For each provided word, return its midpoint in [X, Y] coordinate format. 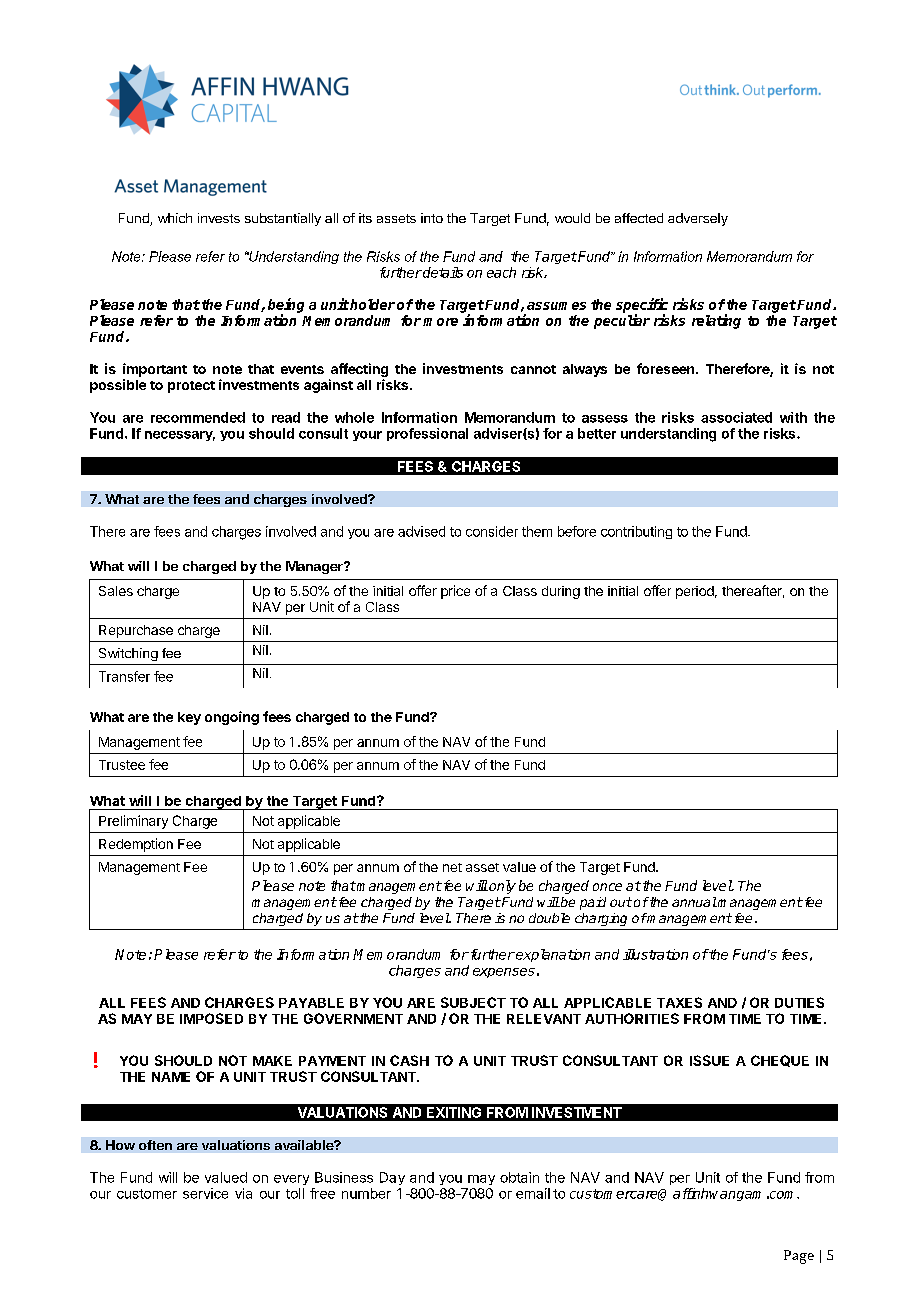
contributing [636, 532]
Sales [116, 591]
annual [694, 902]
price [455, 592]
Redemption [136, 845]
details [442, 272]
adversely [698, 219]
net [452, 867]
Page [799, 1257]
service [205, 1193]
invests [219, 218]
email [533, 1193]
